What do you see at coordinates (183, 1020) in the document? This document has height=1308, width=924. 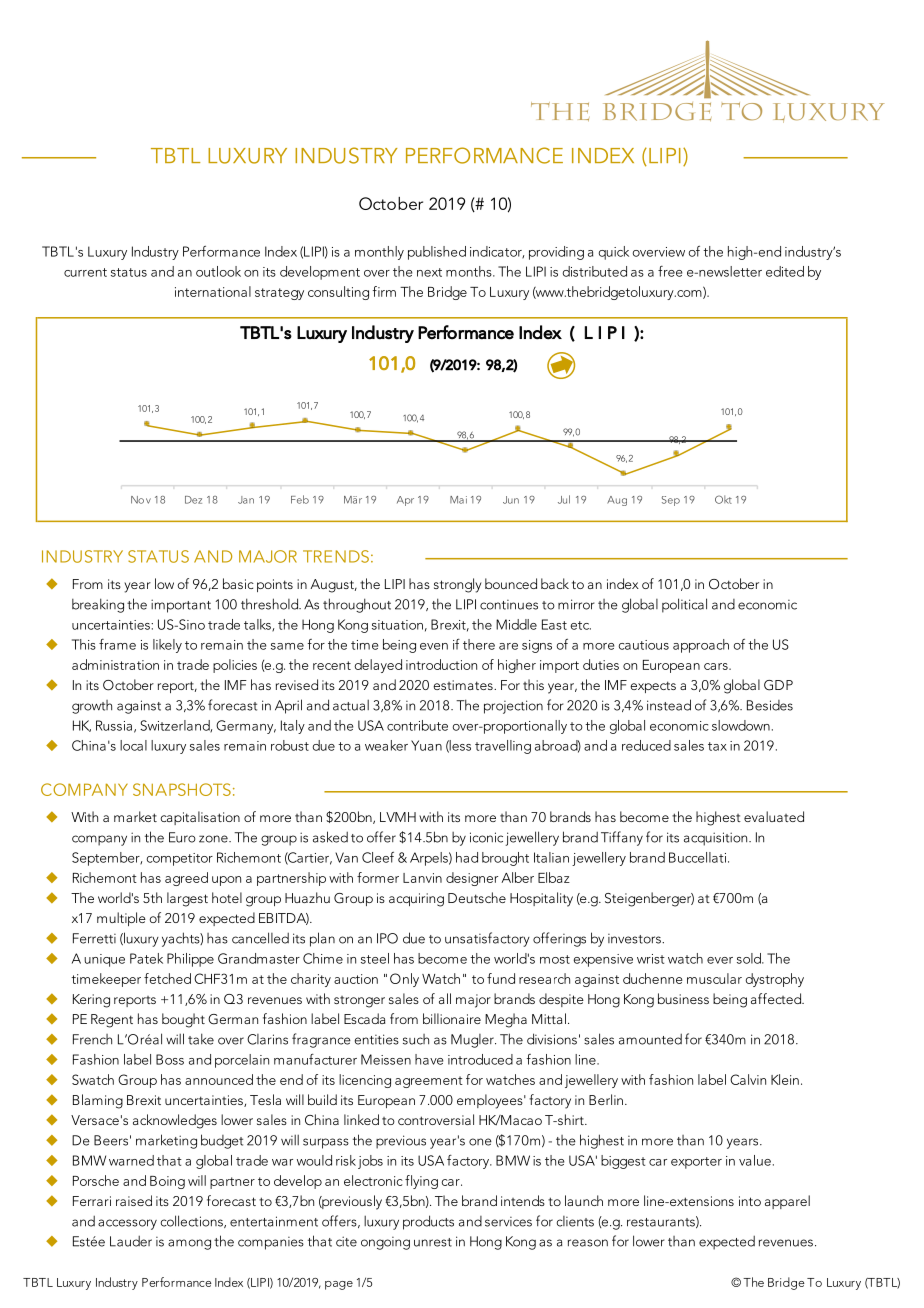 I see `bought` at bounding box center [183, 1020].
